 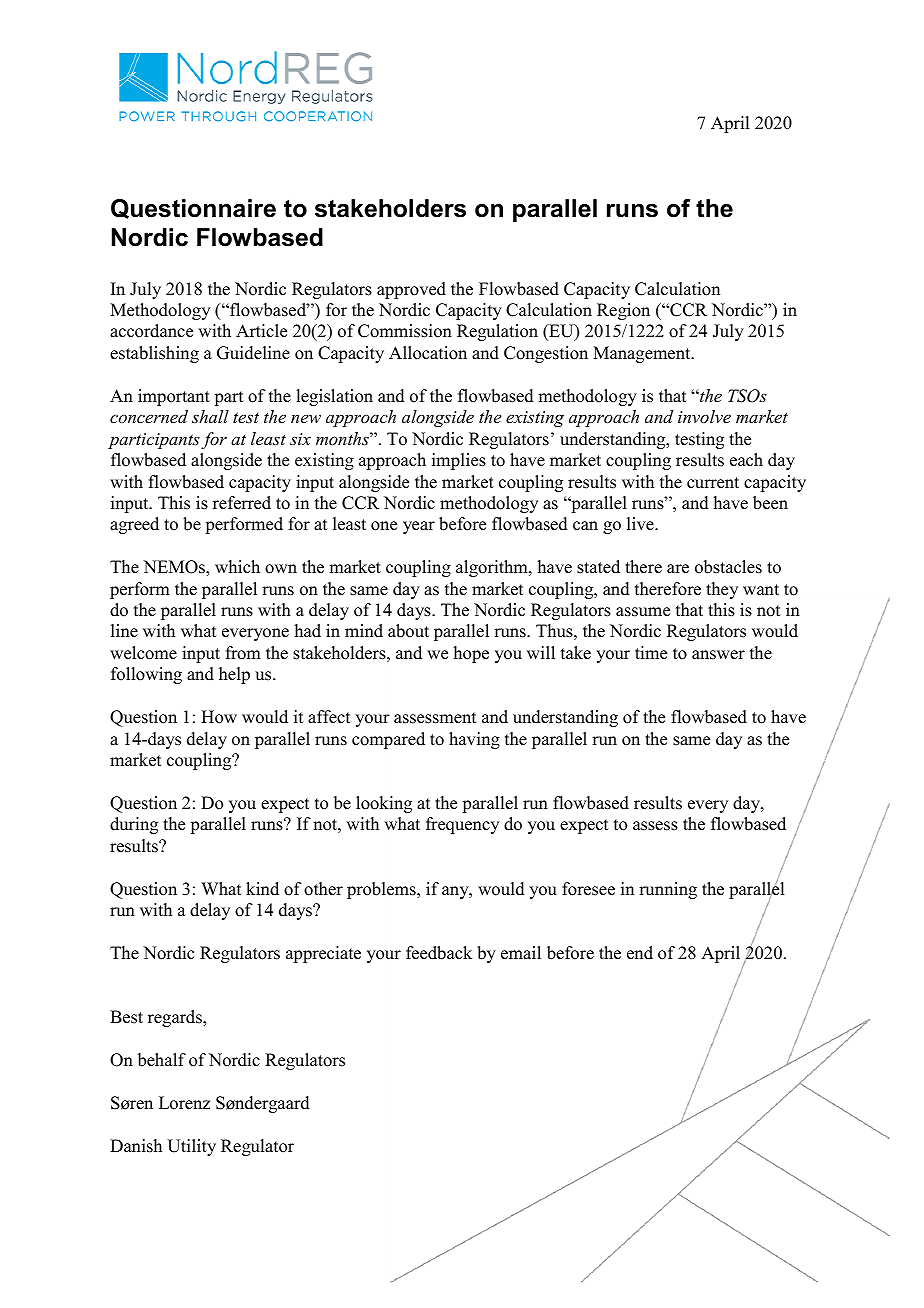 I want to click on Region, so click(x=623, y=311).
